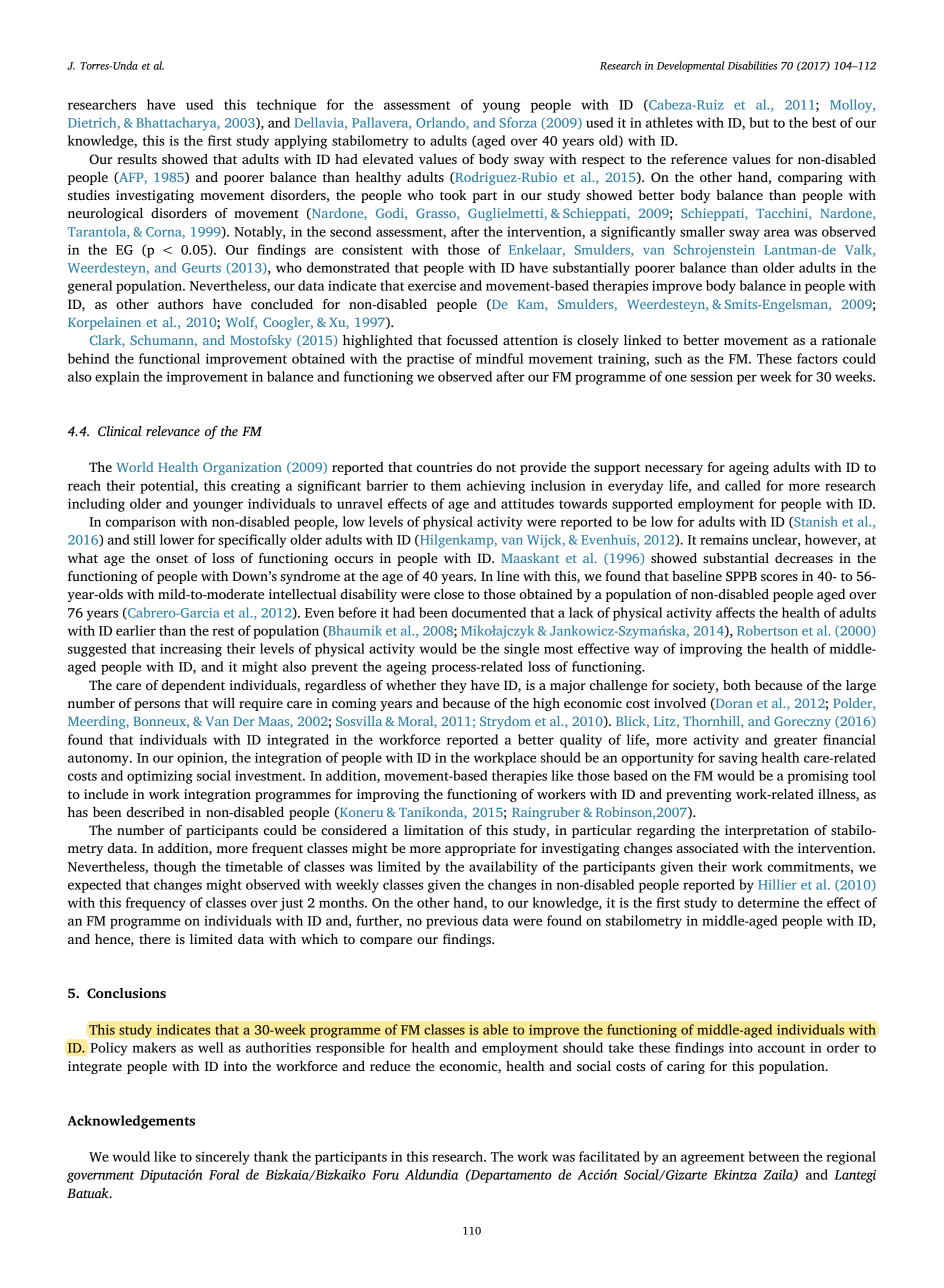 This screenshot has height=1288, width=944. What do you see at coordinates (759, 122) in the screenshot?
I see `but` at bounding box center [759, 122].
